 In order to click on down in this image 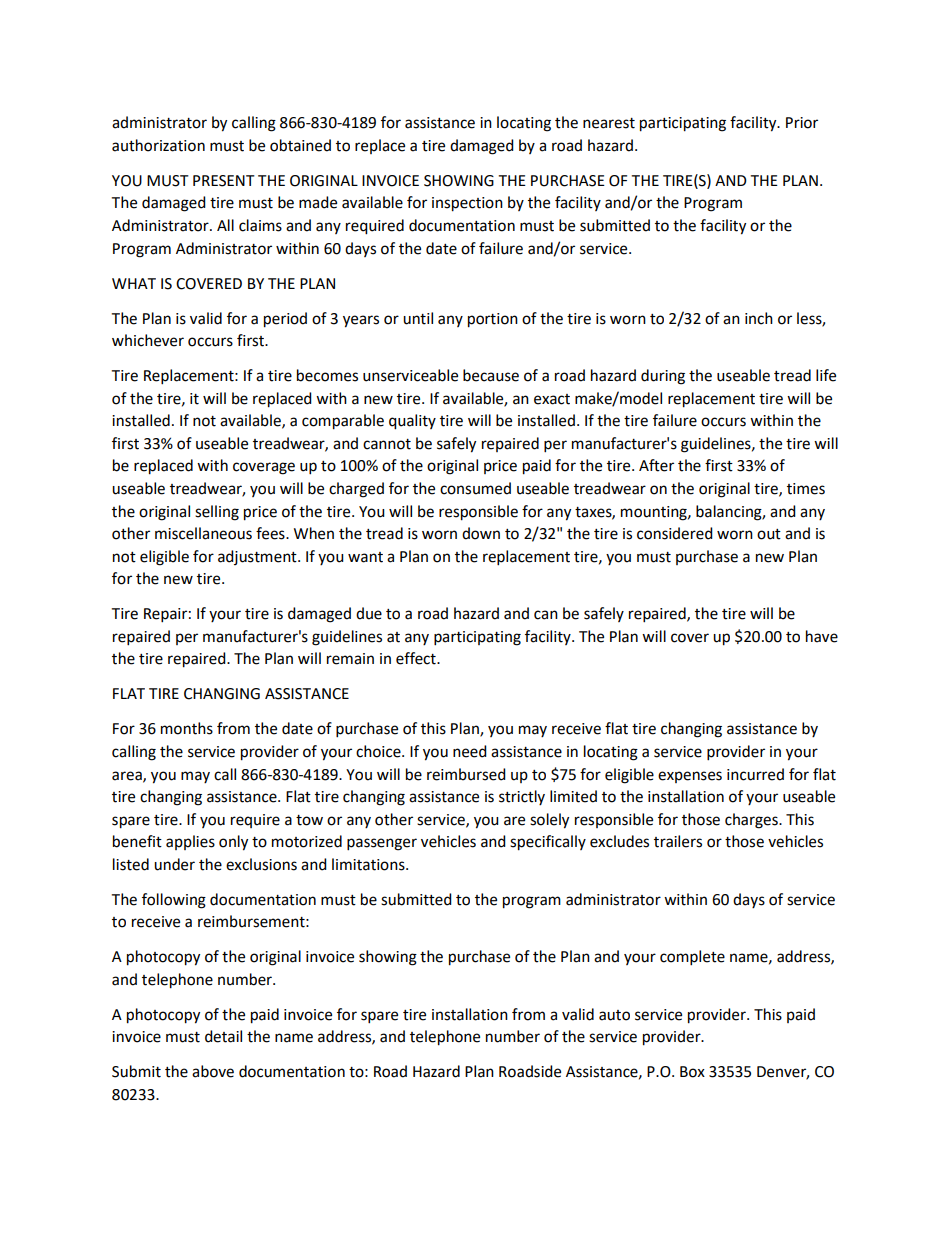, I will do `click(481, 533)`.
